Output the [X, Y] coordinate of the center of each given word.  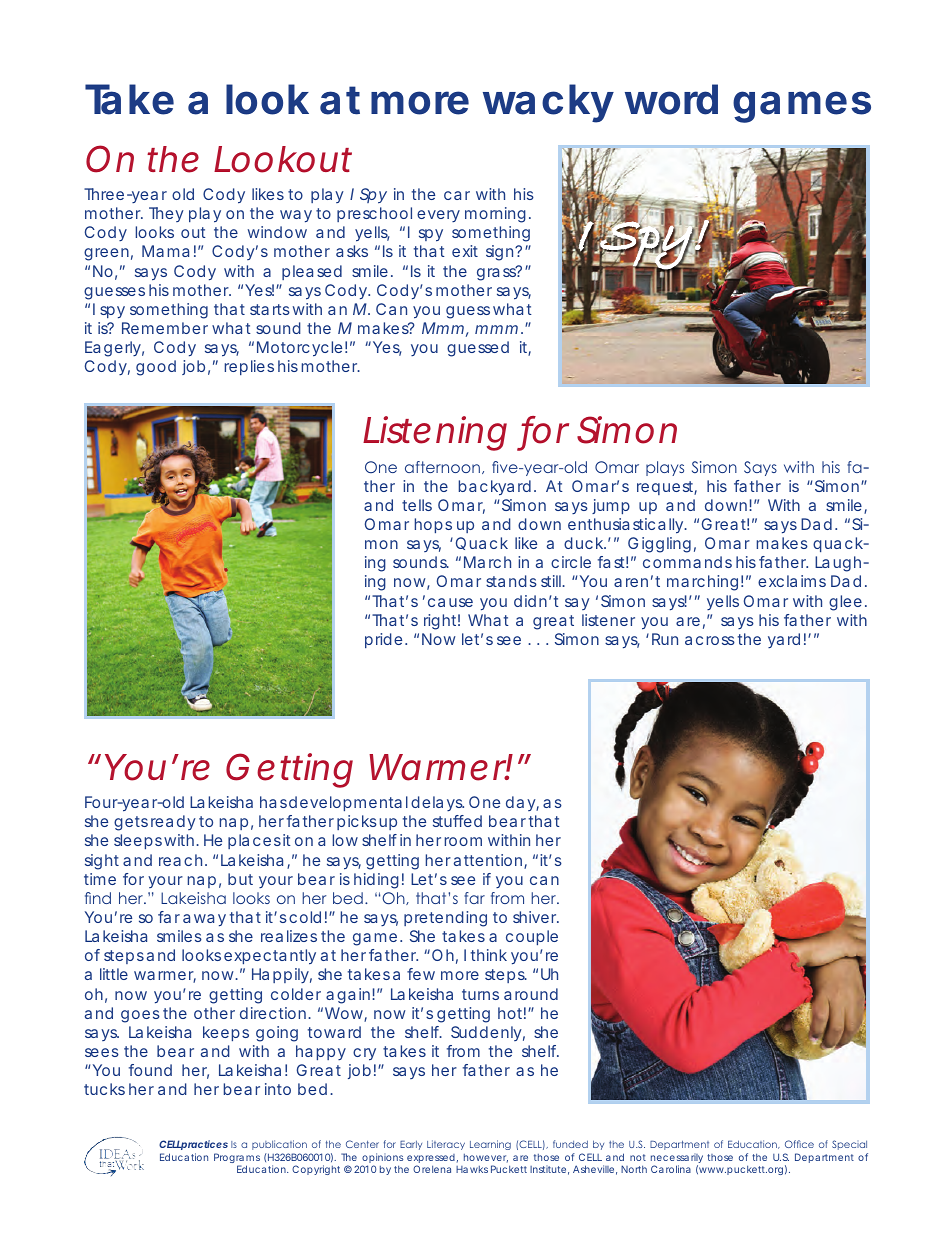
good [156, 368]
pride [383, 640]
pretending [445, 919]
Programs [237, 1159]
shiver [536, 917]
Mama [165, 251]
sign [499, 253]
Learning [490, 1145]
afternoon [442, 467]
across [710, 640]
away [204, 920]
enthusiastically [625, 526]
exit [465, 251]
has [273, 802]
